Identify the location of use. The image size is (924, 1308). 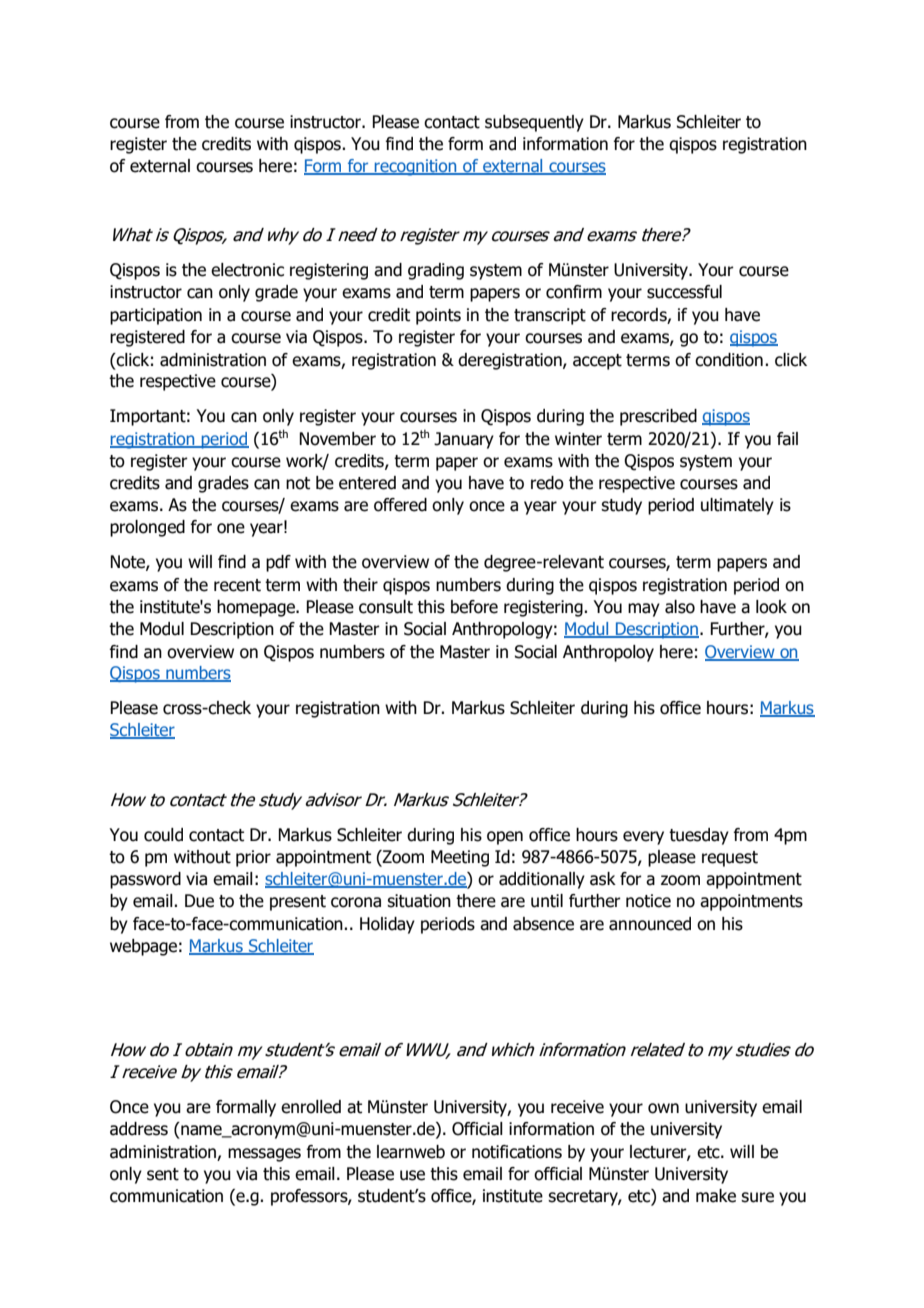
(412, 1175).
